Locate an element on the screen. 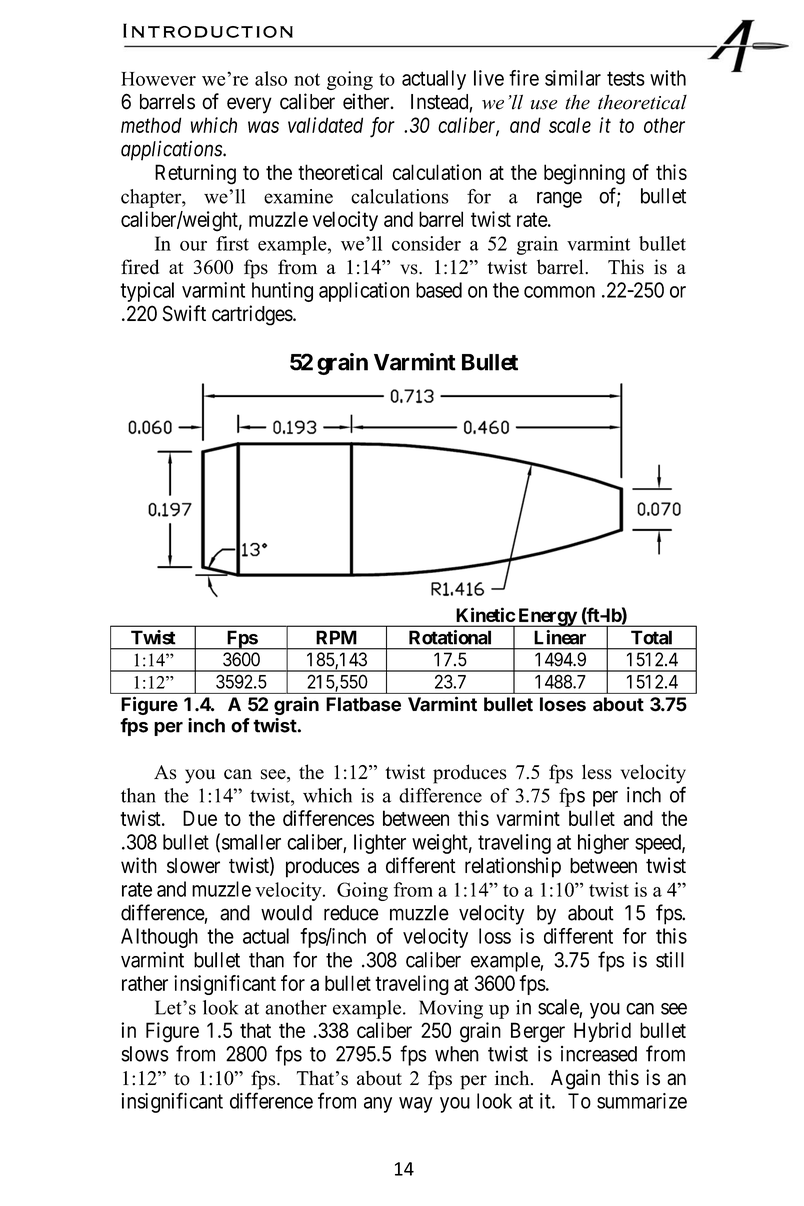 Image resolution: width=804 pixels, height=1206 pixels. lighter is located at coordinates (380, 844).
